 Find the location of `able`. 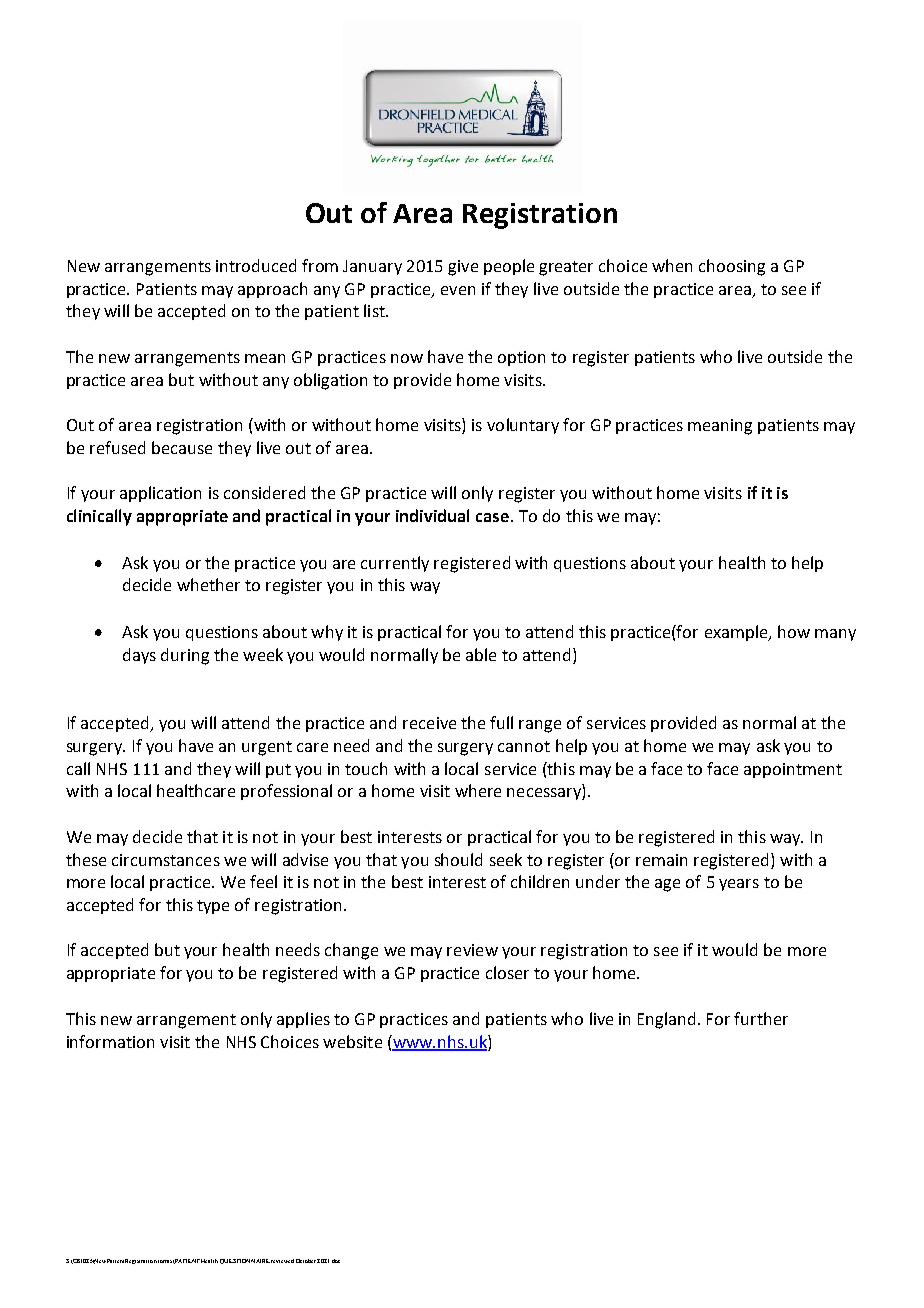

able is located at coordinates (481, 654).
